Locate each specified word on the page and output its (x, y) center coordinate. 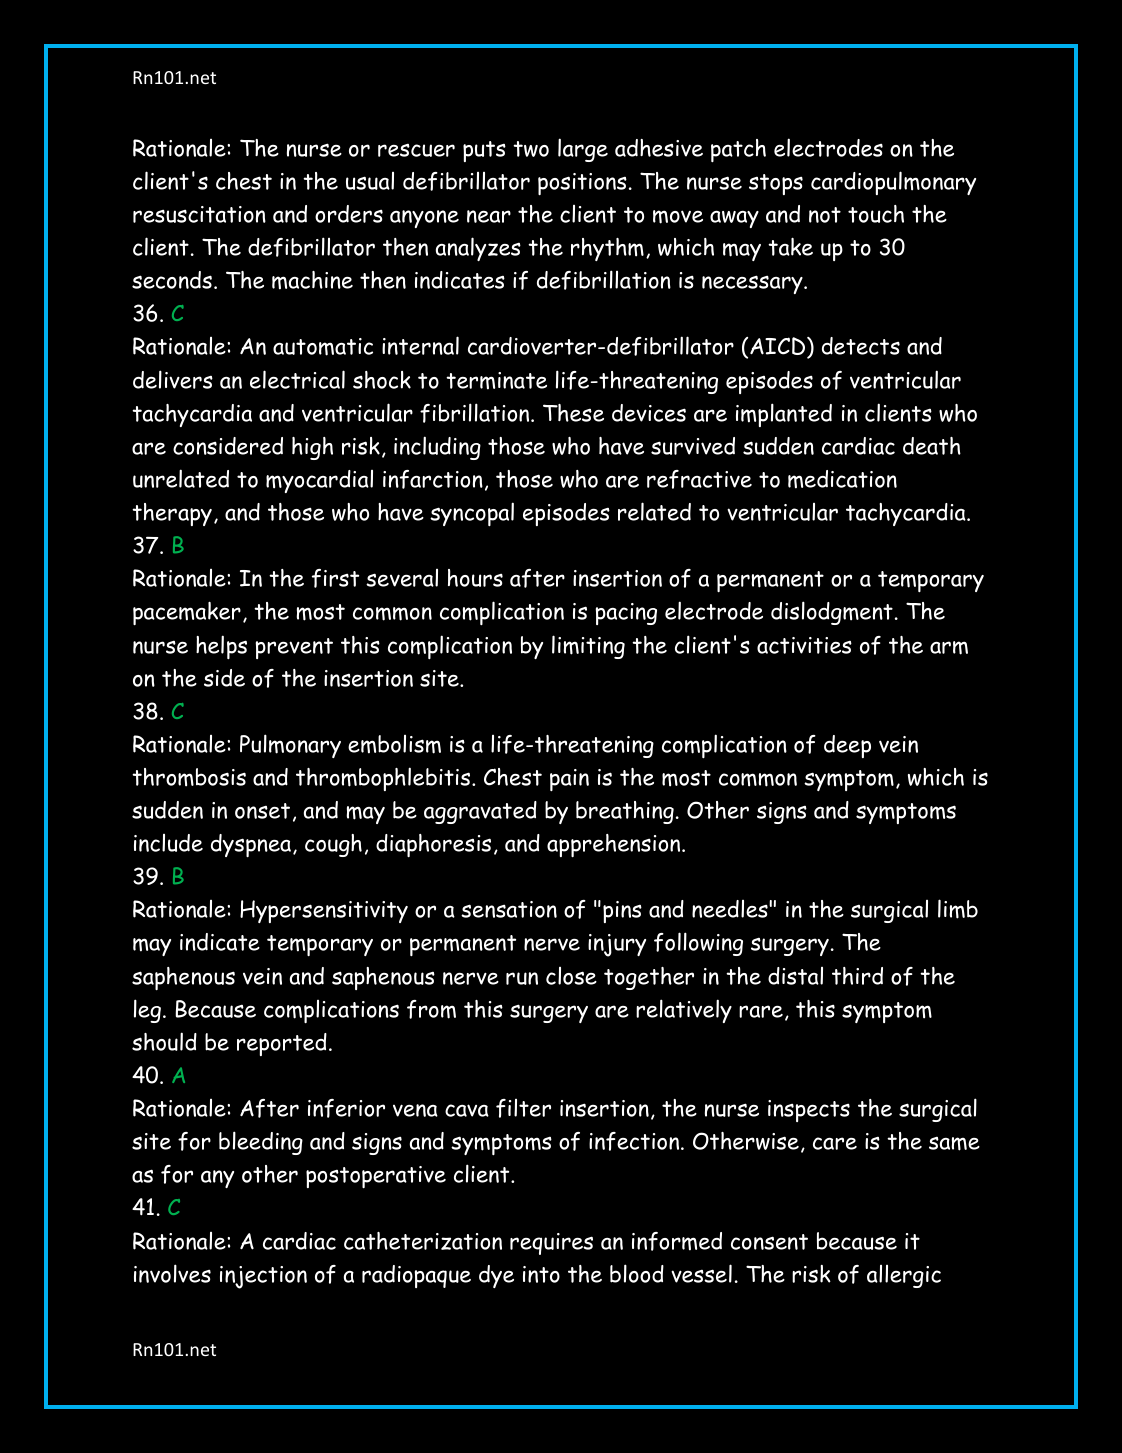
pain (569, 780)
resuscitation (199, 214)
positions (582, 184)
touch (876, 214)
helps (221, 647)
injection (263, 1277)
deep (847, 746)
